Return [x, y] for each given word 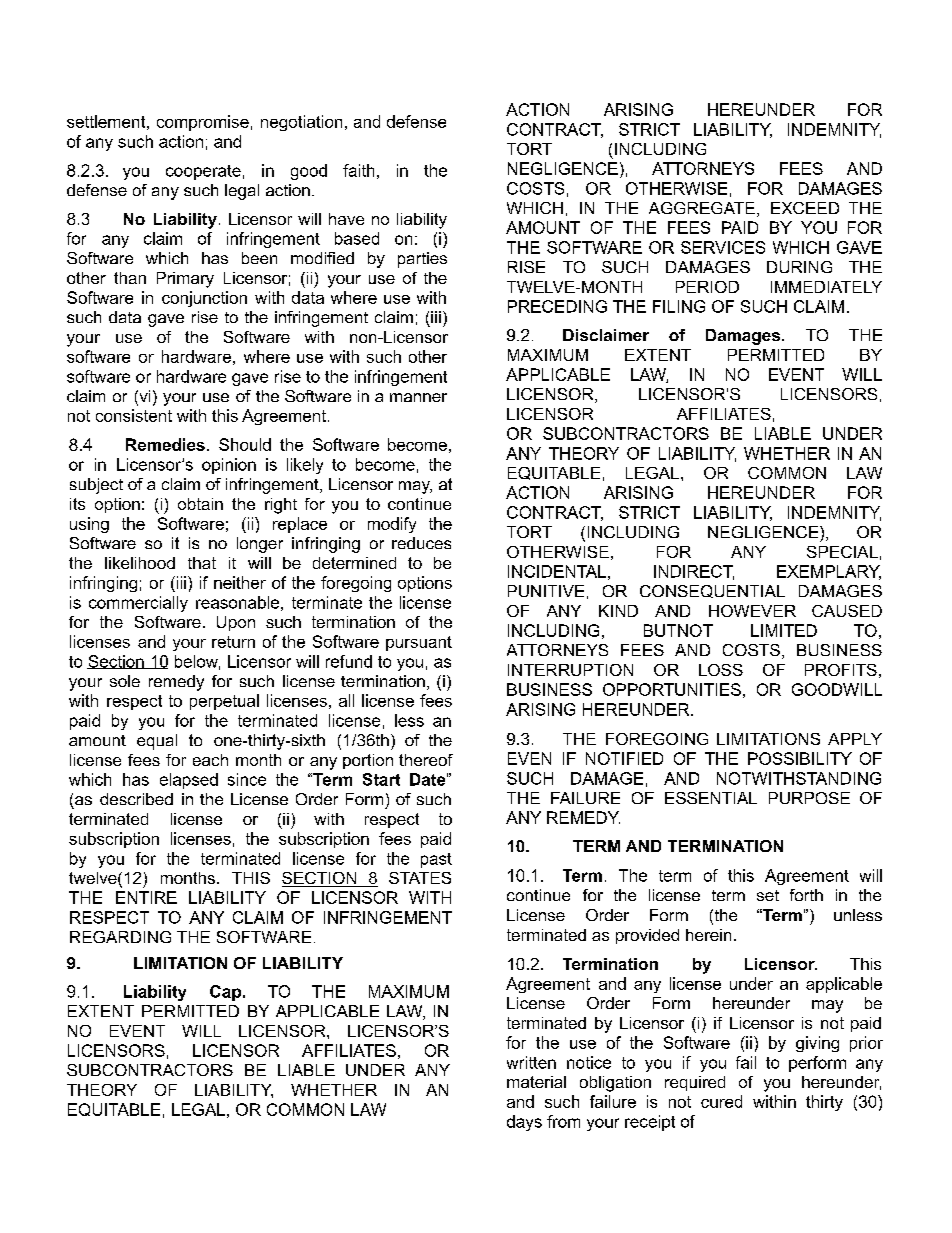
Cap [227, 993]
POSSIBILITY [800, 758]
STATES [420, 878]
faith [358, 170]
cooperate [203, 172]
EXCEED [805, 208]
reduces [421, 543]
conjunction [204, 299]
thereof [426, 760]
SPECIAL [842, 552]
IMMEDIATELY [826, 287]
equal [157, 742]
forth [806, 895]
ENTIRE [146, 897]
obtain [200, 504]
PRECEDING [557, 306]
